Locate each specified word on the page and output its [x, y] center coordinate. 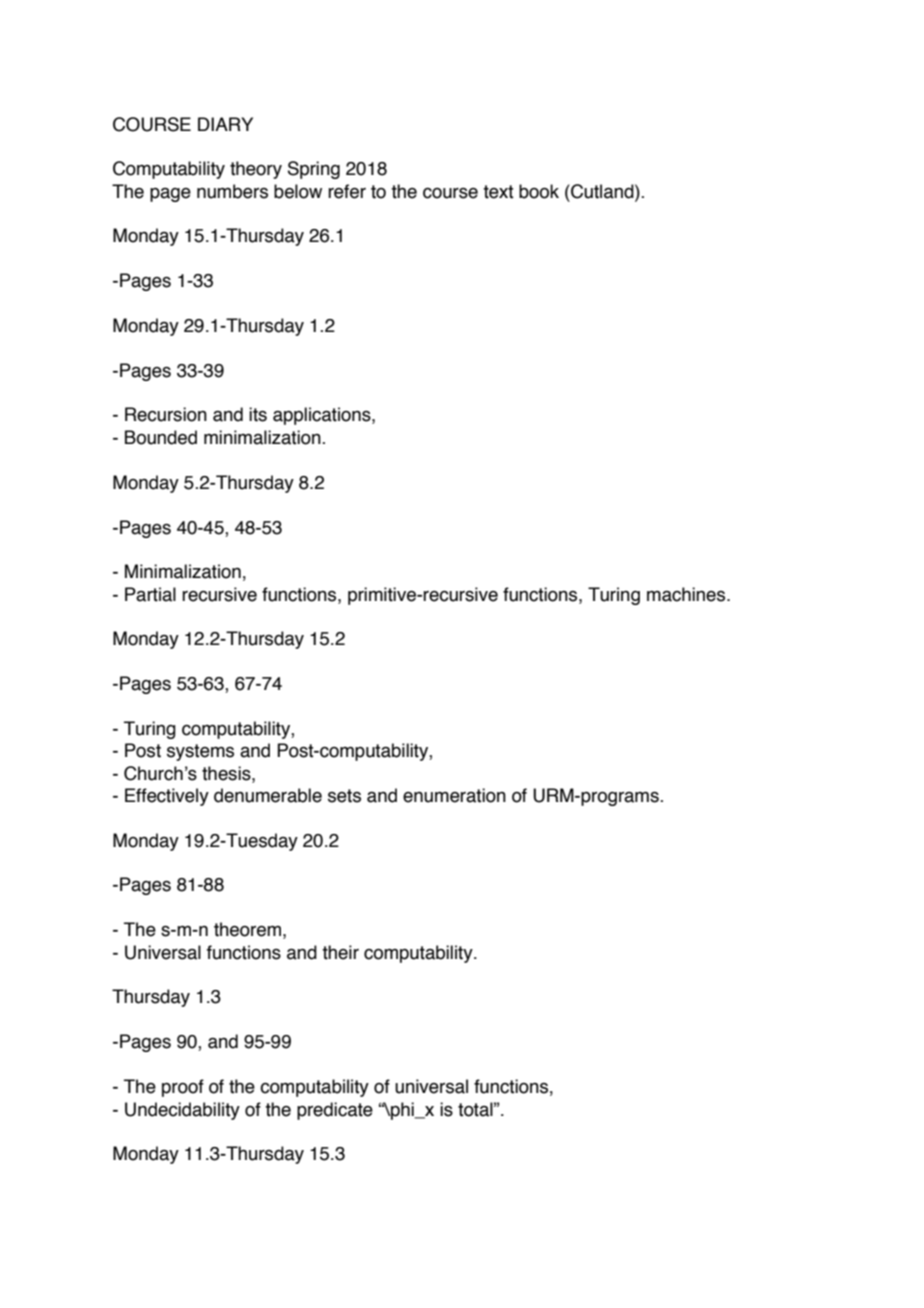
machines [687, 594]
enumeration [454, 795]
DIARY [225, 124]
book [539, 191]
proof [183, 1088]
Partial [150, 594]
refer [347, 191]
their [340, 952]
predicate [335, 1111]
